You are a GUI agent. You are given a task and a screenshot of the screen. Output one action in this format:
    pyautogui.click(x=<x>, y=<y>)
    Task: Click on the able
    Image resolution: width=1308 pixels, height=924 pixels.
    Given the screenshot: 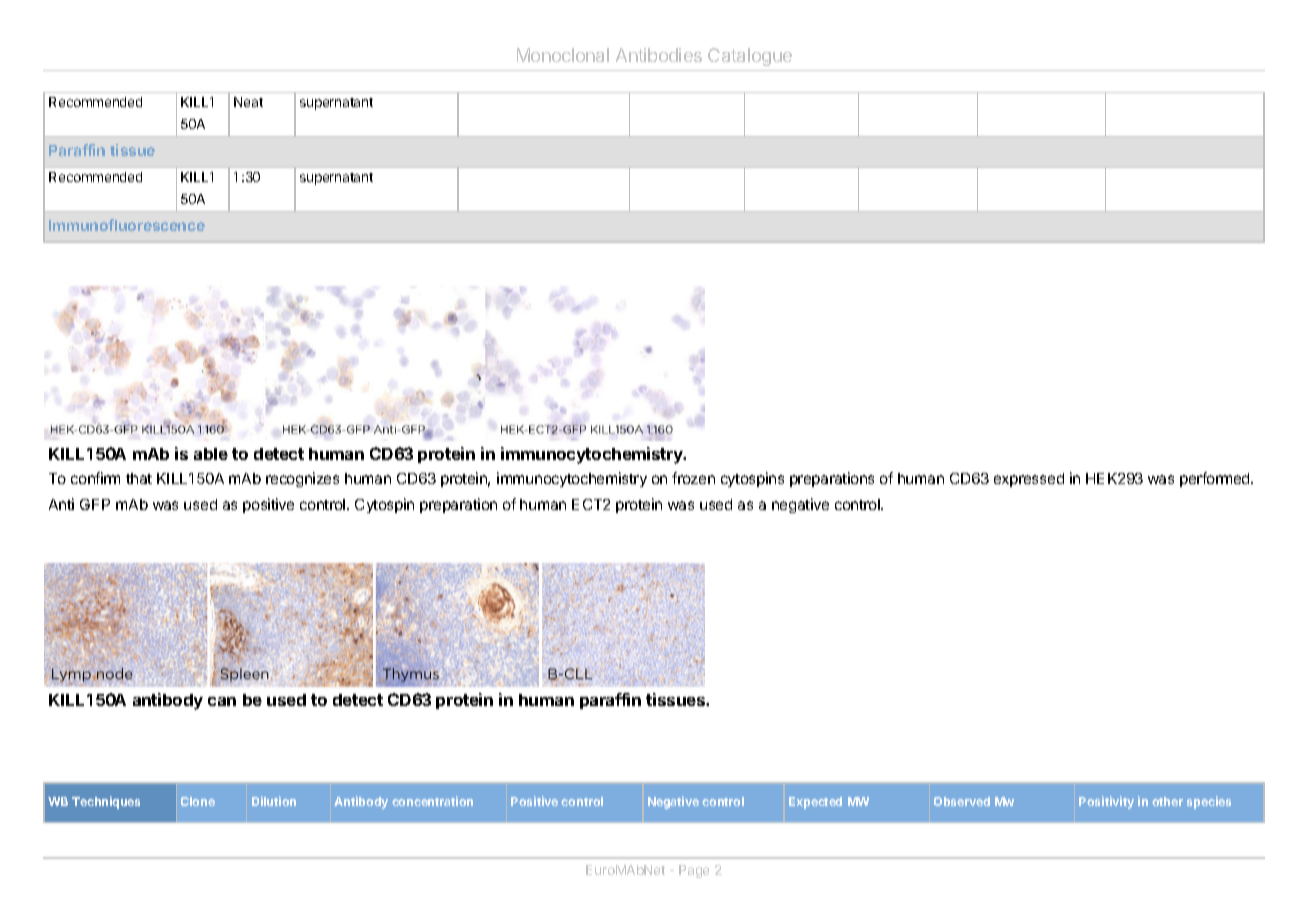 What is the action you would take?
    pyautogui.click(x=211, y=454)
